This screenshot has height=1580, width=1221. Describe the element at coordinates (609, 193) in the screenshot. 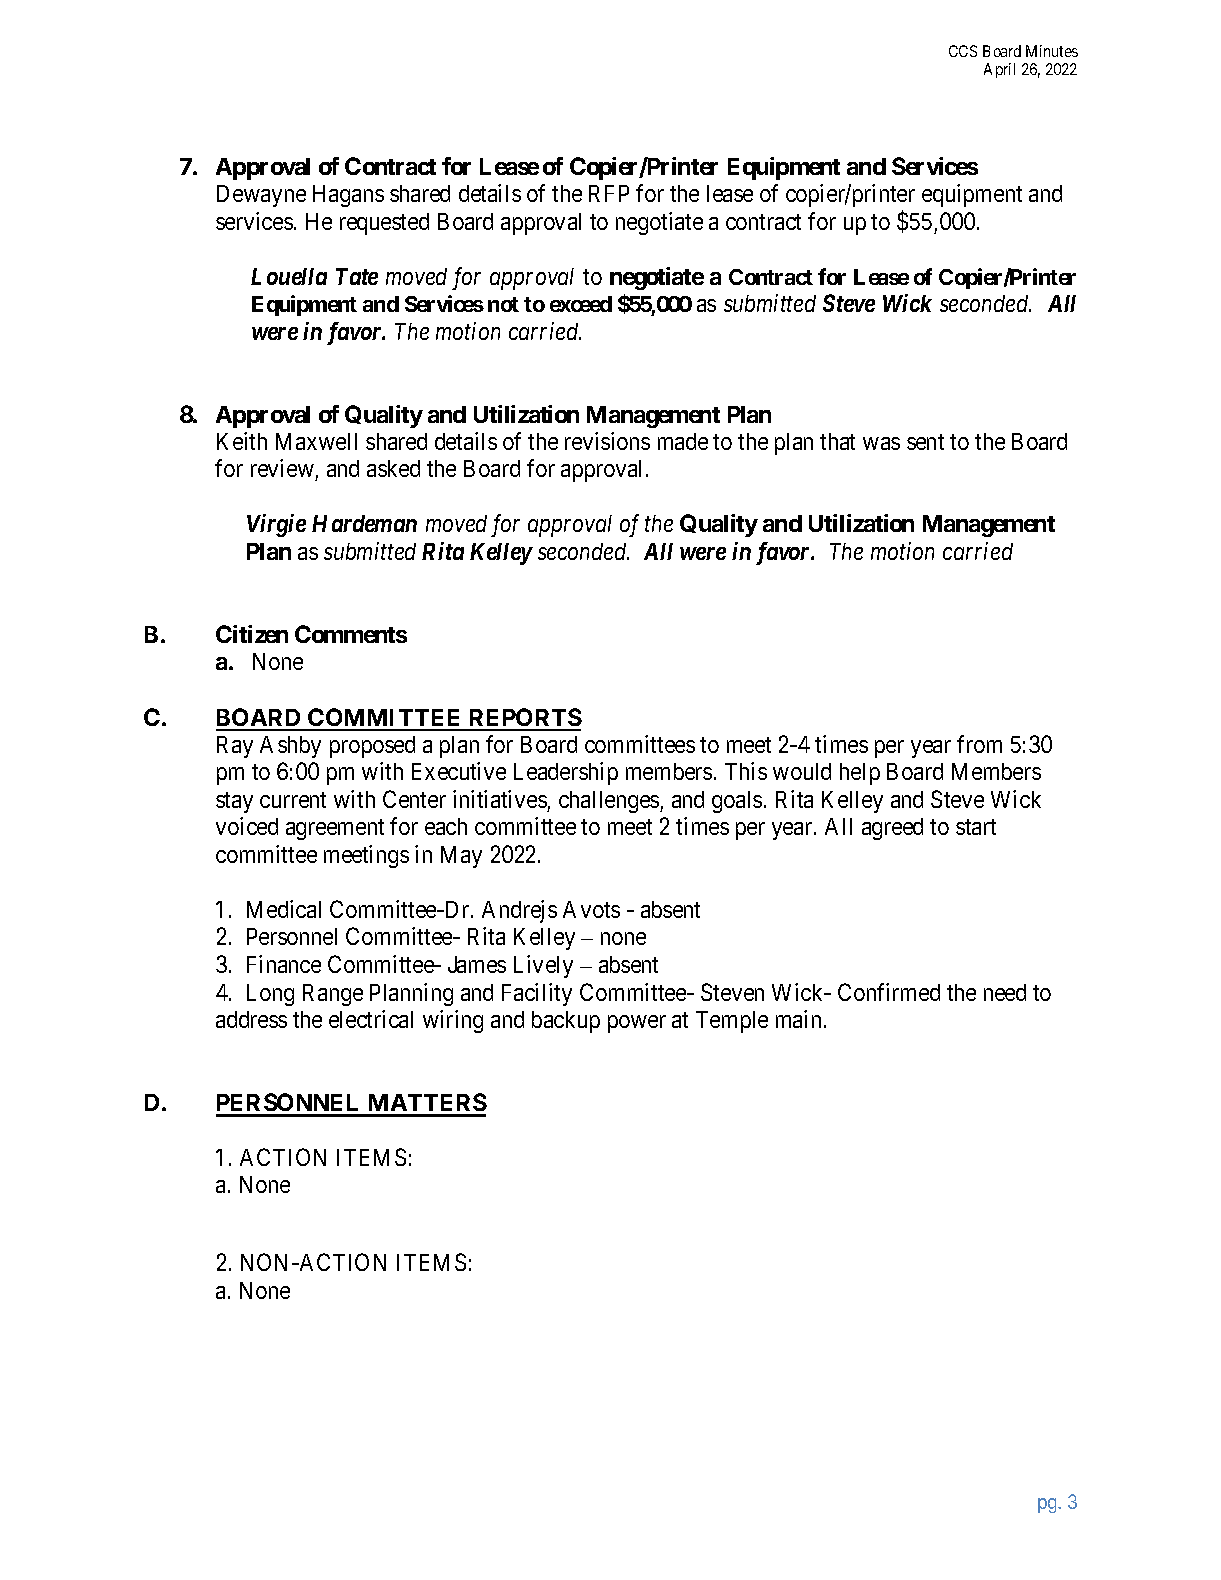

I see `RFP` at that location.
